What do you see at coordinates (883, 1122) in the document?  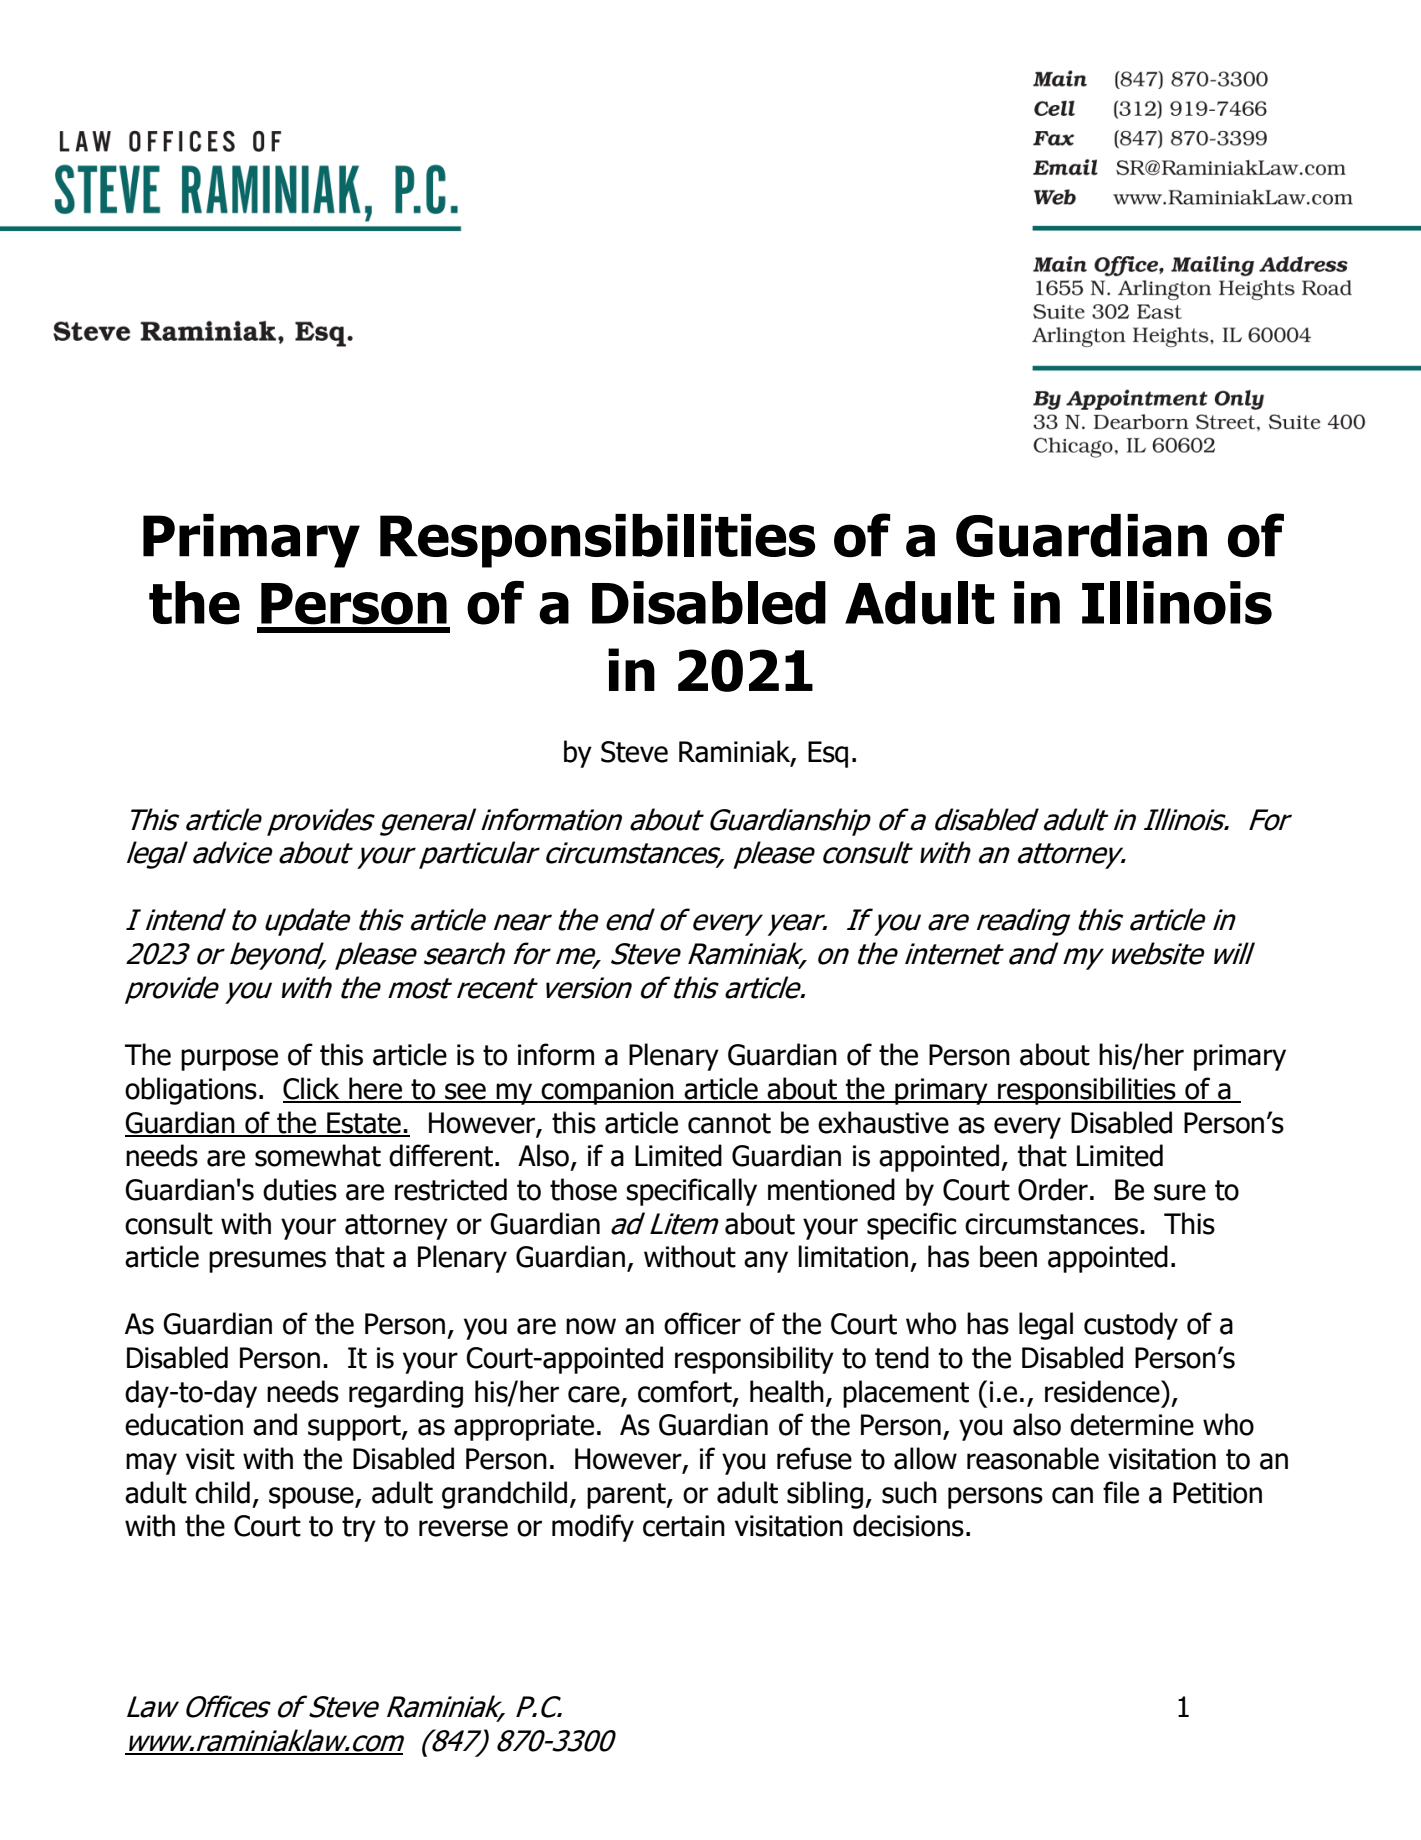 I see `exhaustive` at bounding box center [883, 1122].
